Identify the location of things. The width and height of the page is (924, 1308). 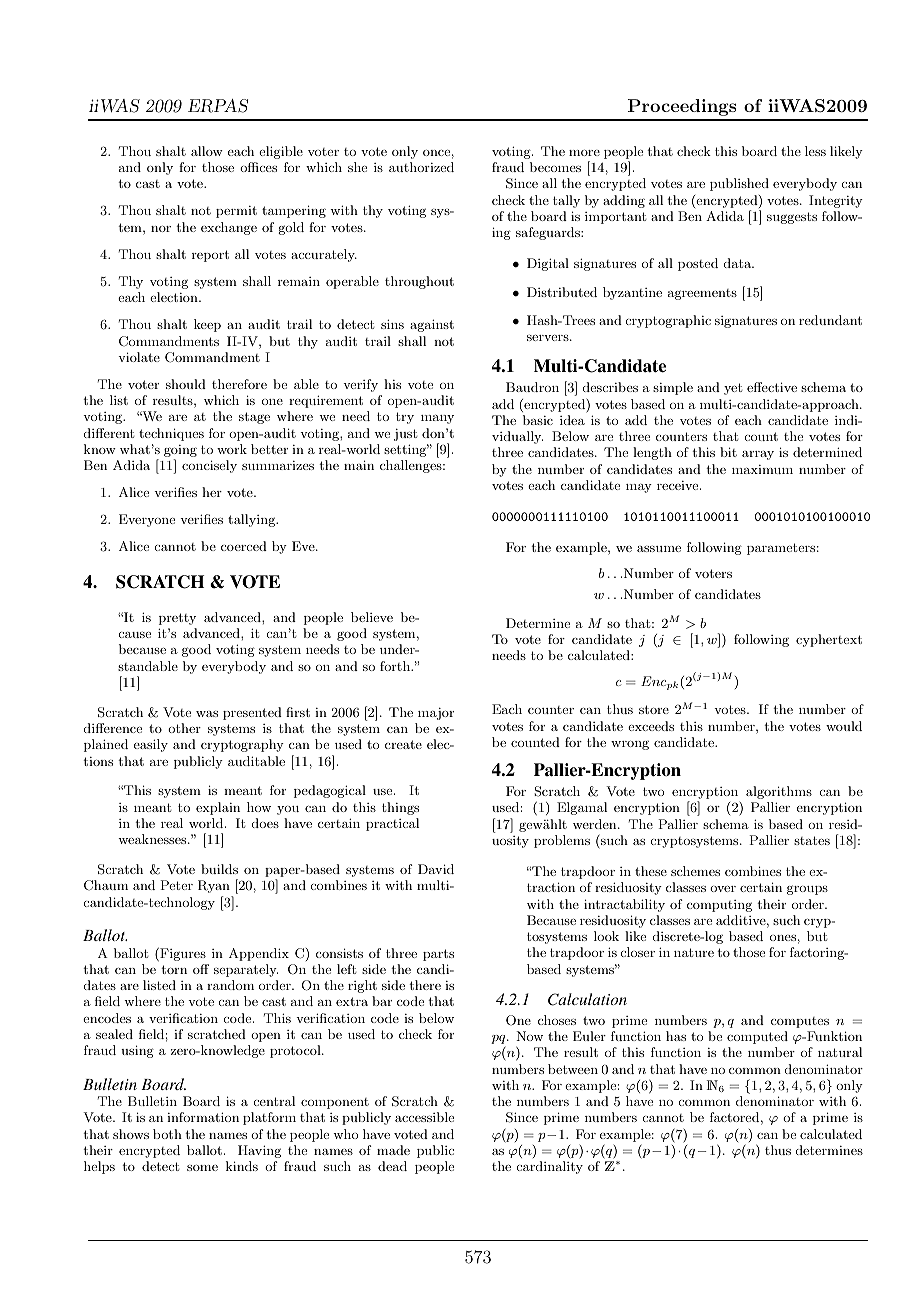
(400, 808).
